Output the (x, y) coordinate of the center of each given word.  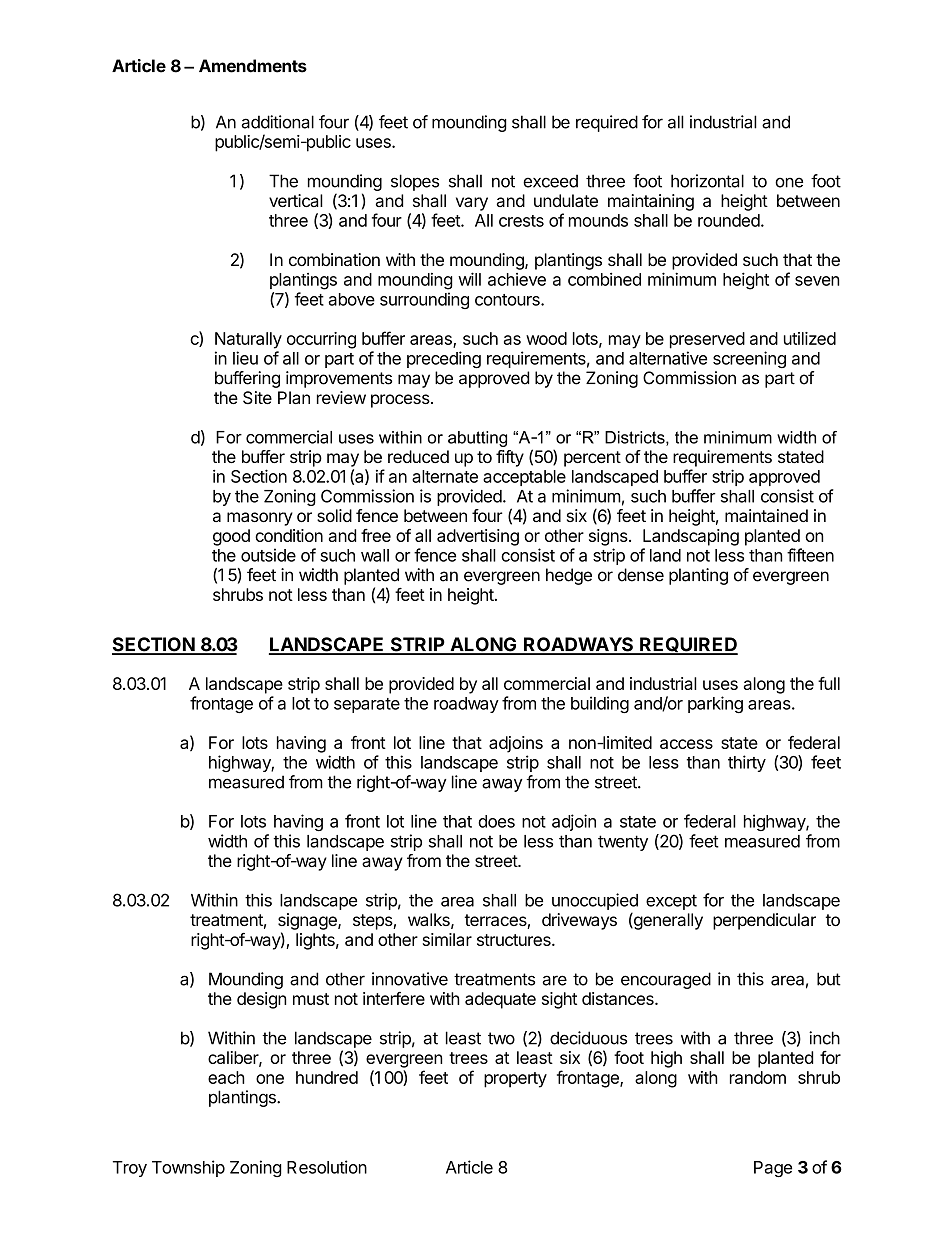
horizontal (707, 181)
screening (749, 359)
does (496, 821)
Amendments (253, 66)
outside (268, 555)
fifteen (810, 555)
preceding (444, 359)
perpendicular (764, 921)
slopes (415, 182)
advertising (478, 537)
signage (308, 921)
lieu (245, 358)
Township (188, 1168)
